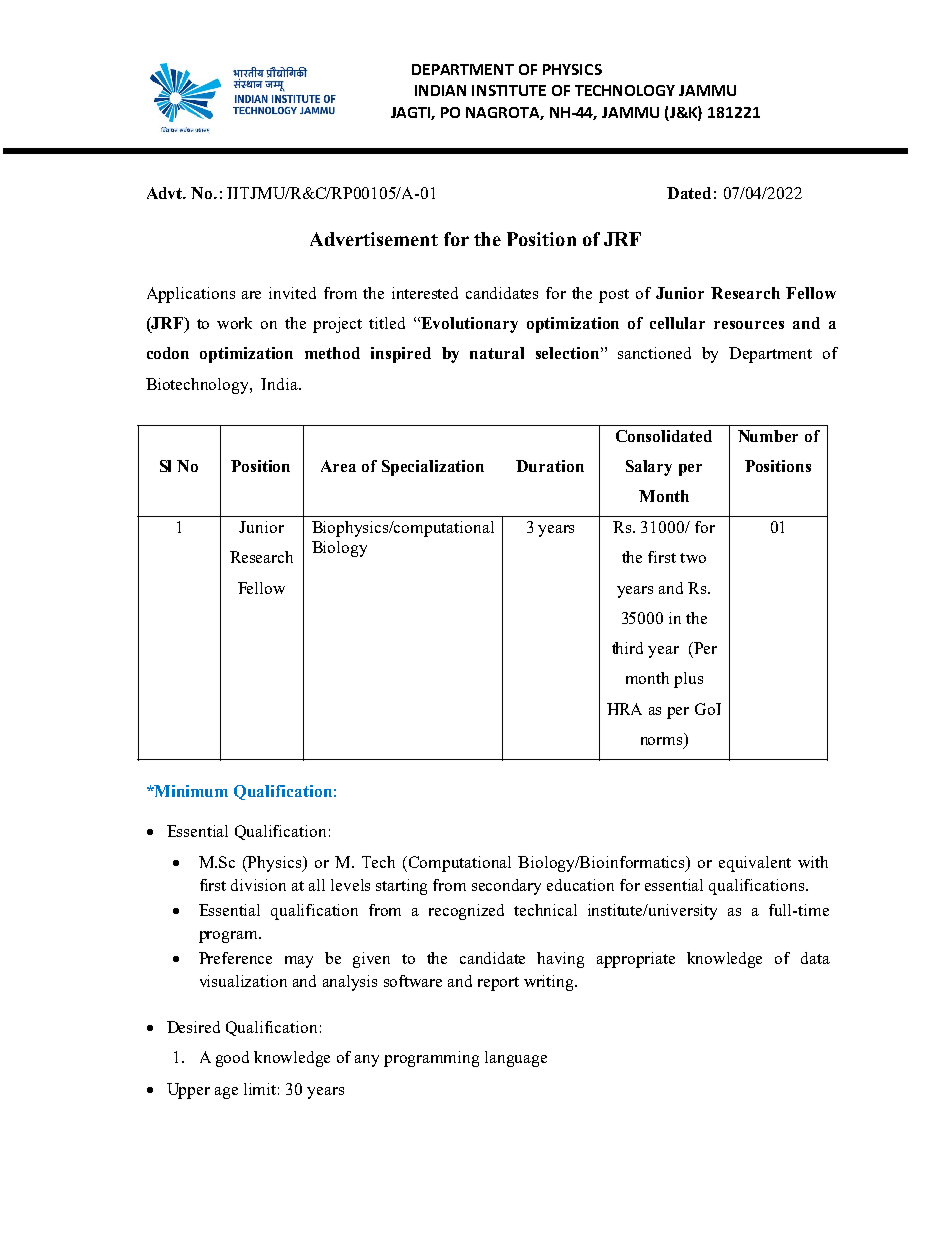  Describe the element at coordinates (516, 1059) in the screenshot. I see `language` at that location.
